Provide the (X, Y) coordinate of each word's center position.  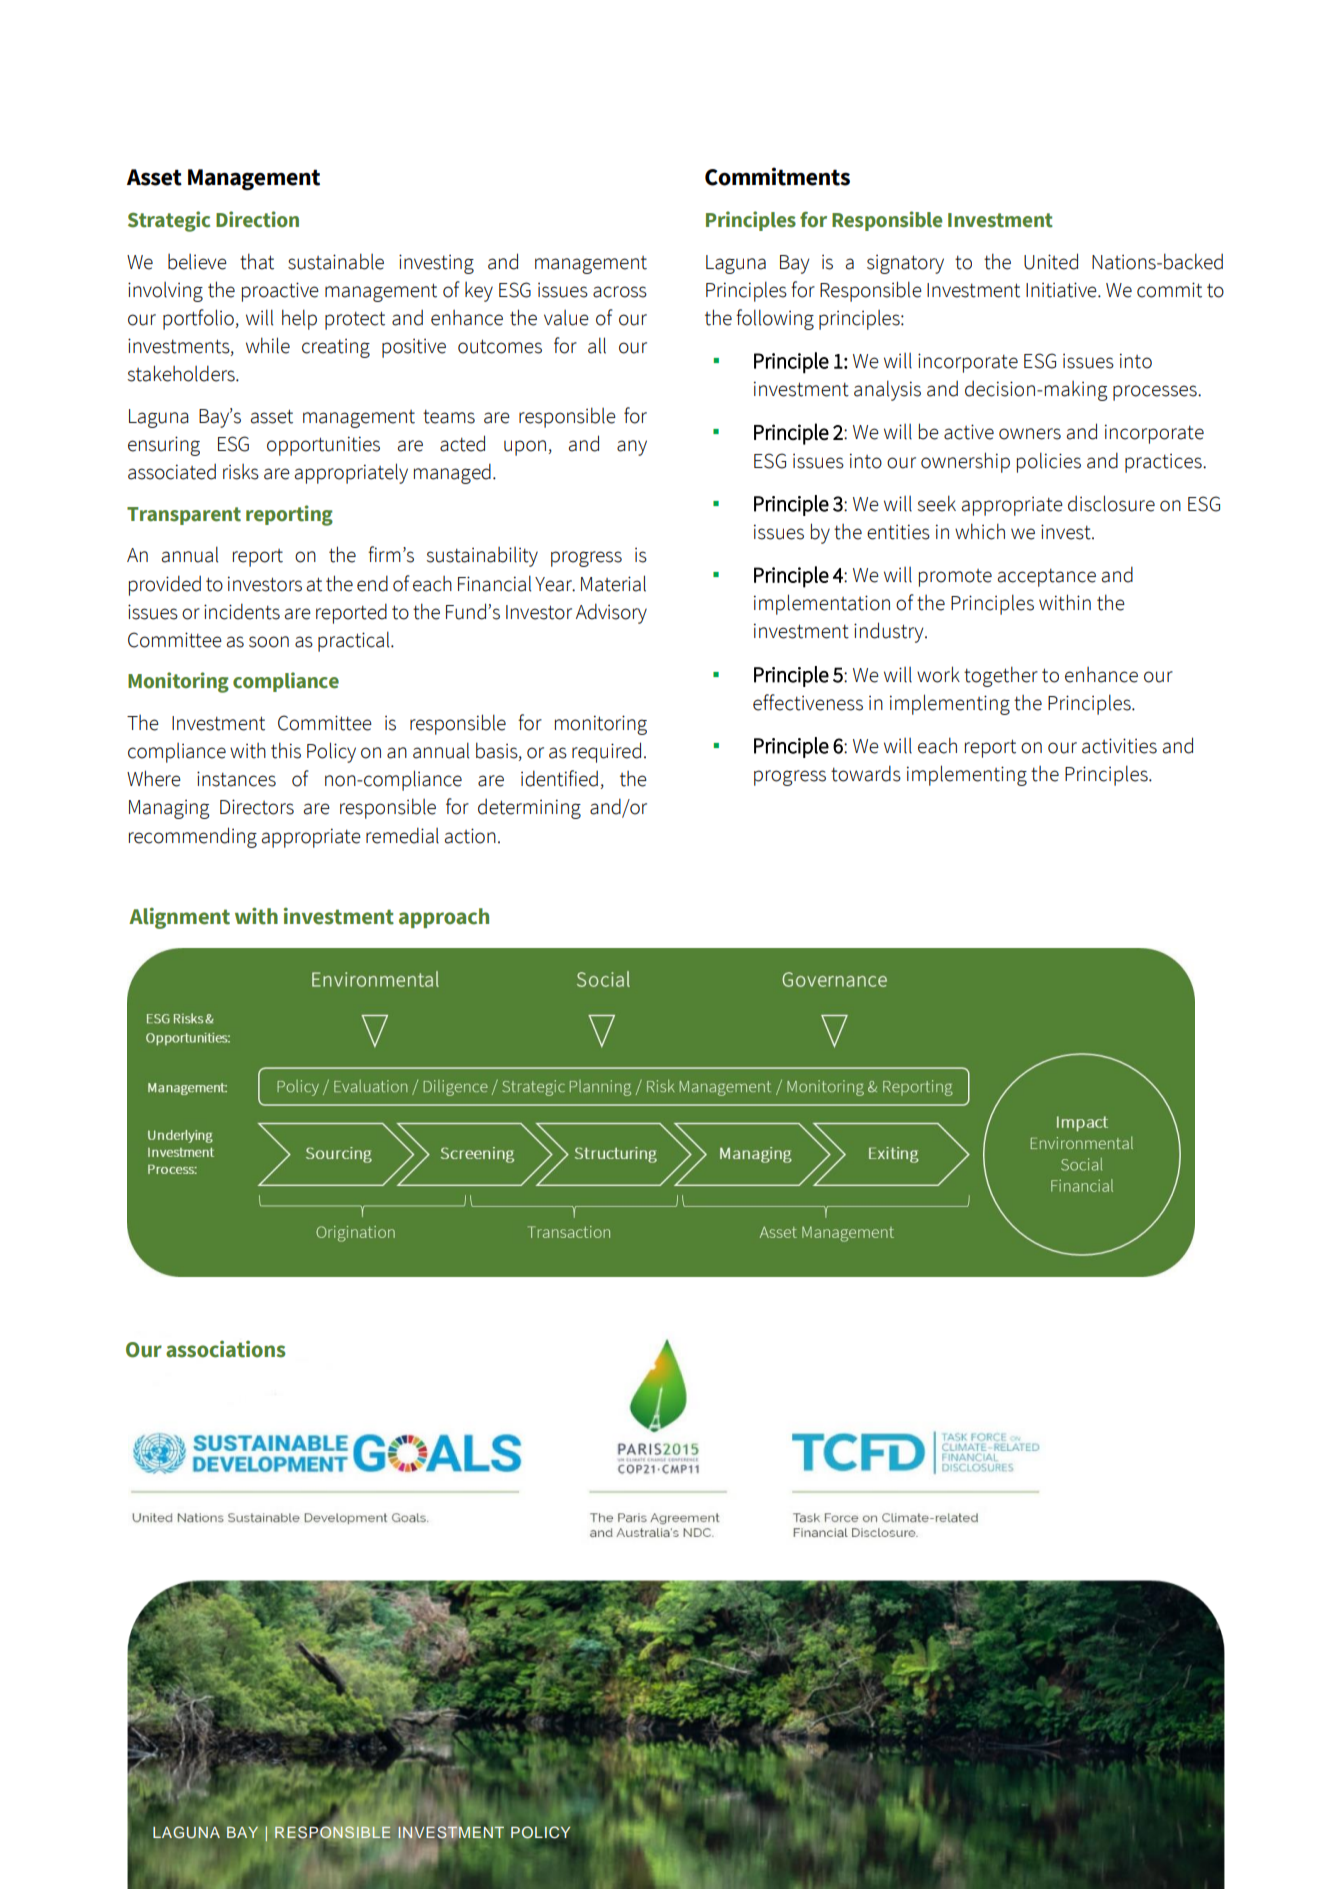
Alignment (179, 918)
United (1051, 261)
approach (444, 918)
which (980, 531)
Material (613, 583)
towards (866, 773)
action (470, 836)
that (257, 261)
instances (236, 779)
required (606, 752)
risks (241, 472)
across (620, 292)
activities (1119, 746)
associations (226, 1349)
